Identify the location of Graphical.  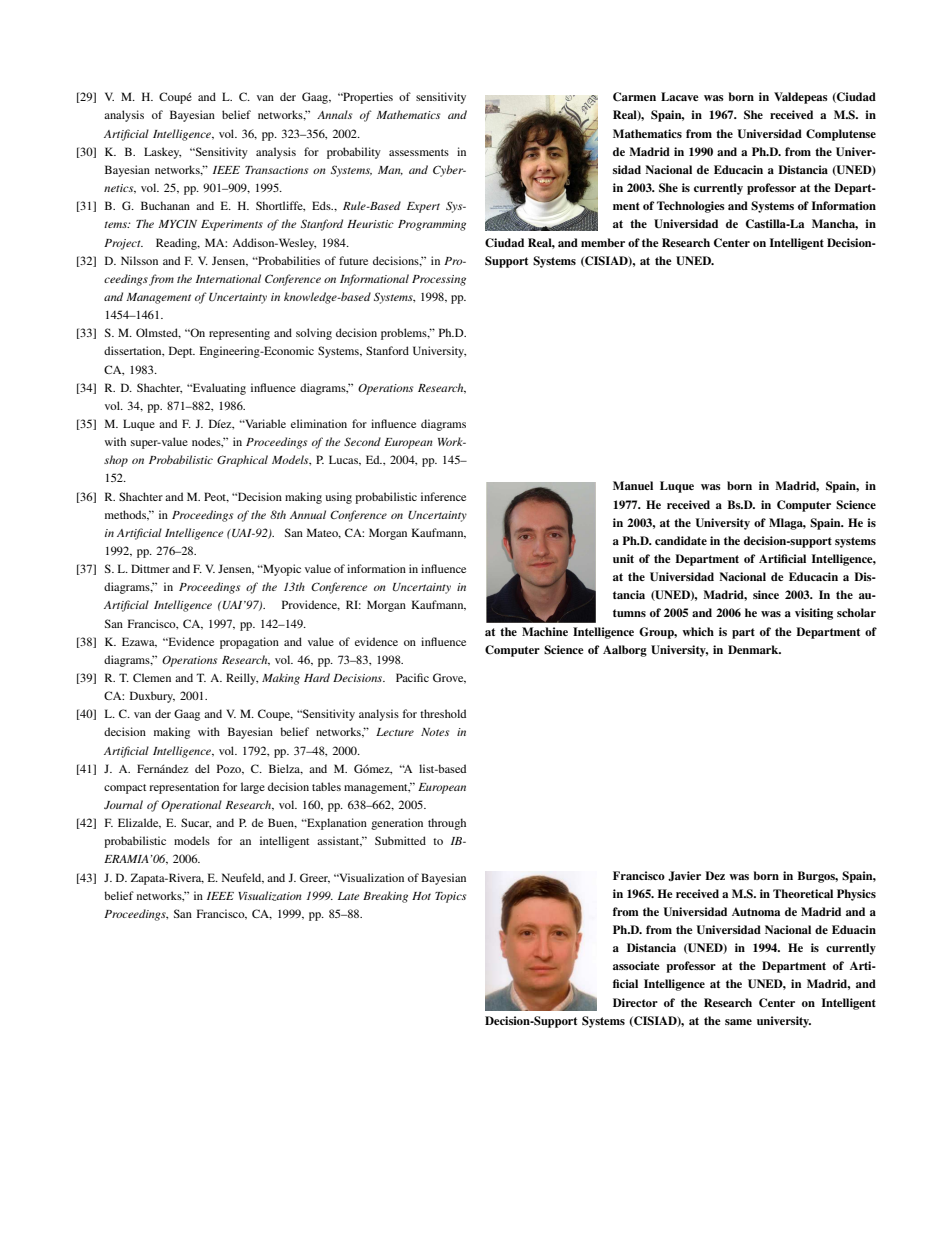
(242, 461).
